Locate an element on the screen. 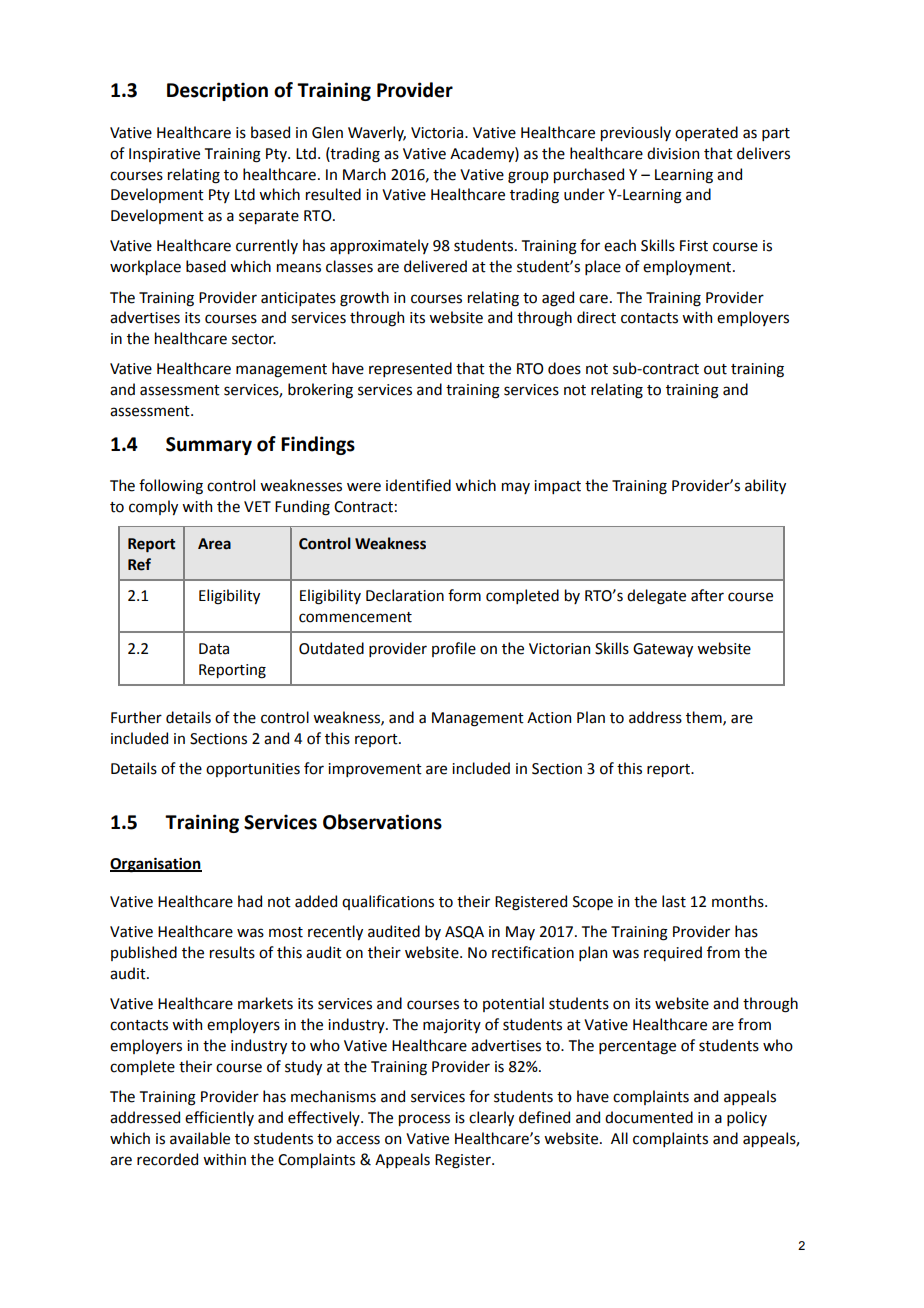 This screenshot has height=1308, width=924. identified is located at coordinates (418, 485).
